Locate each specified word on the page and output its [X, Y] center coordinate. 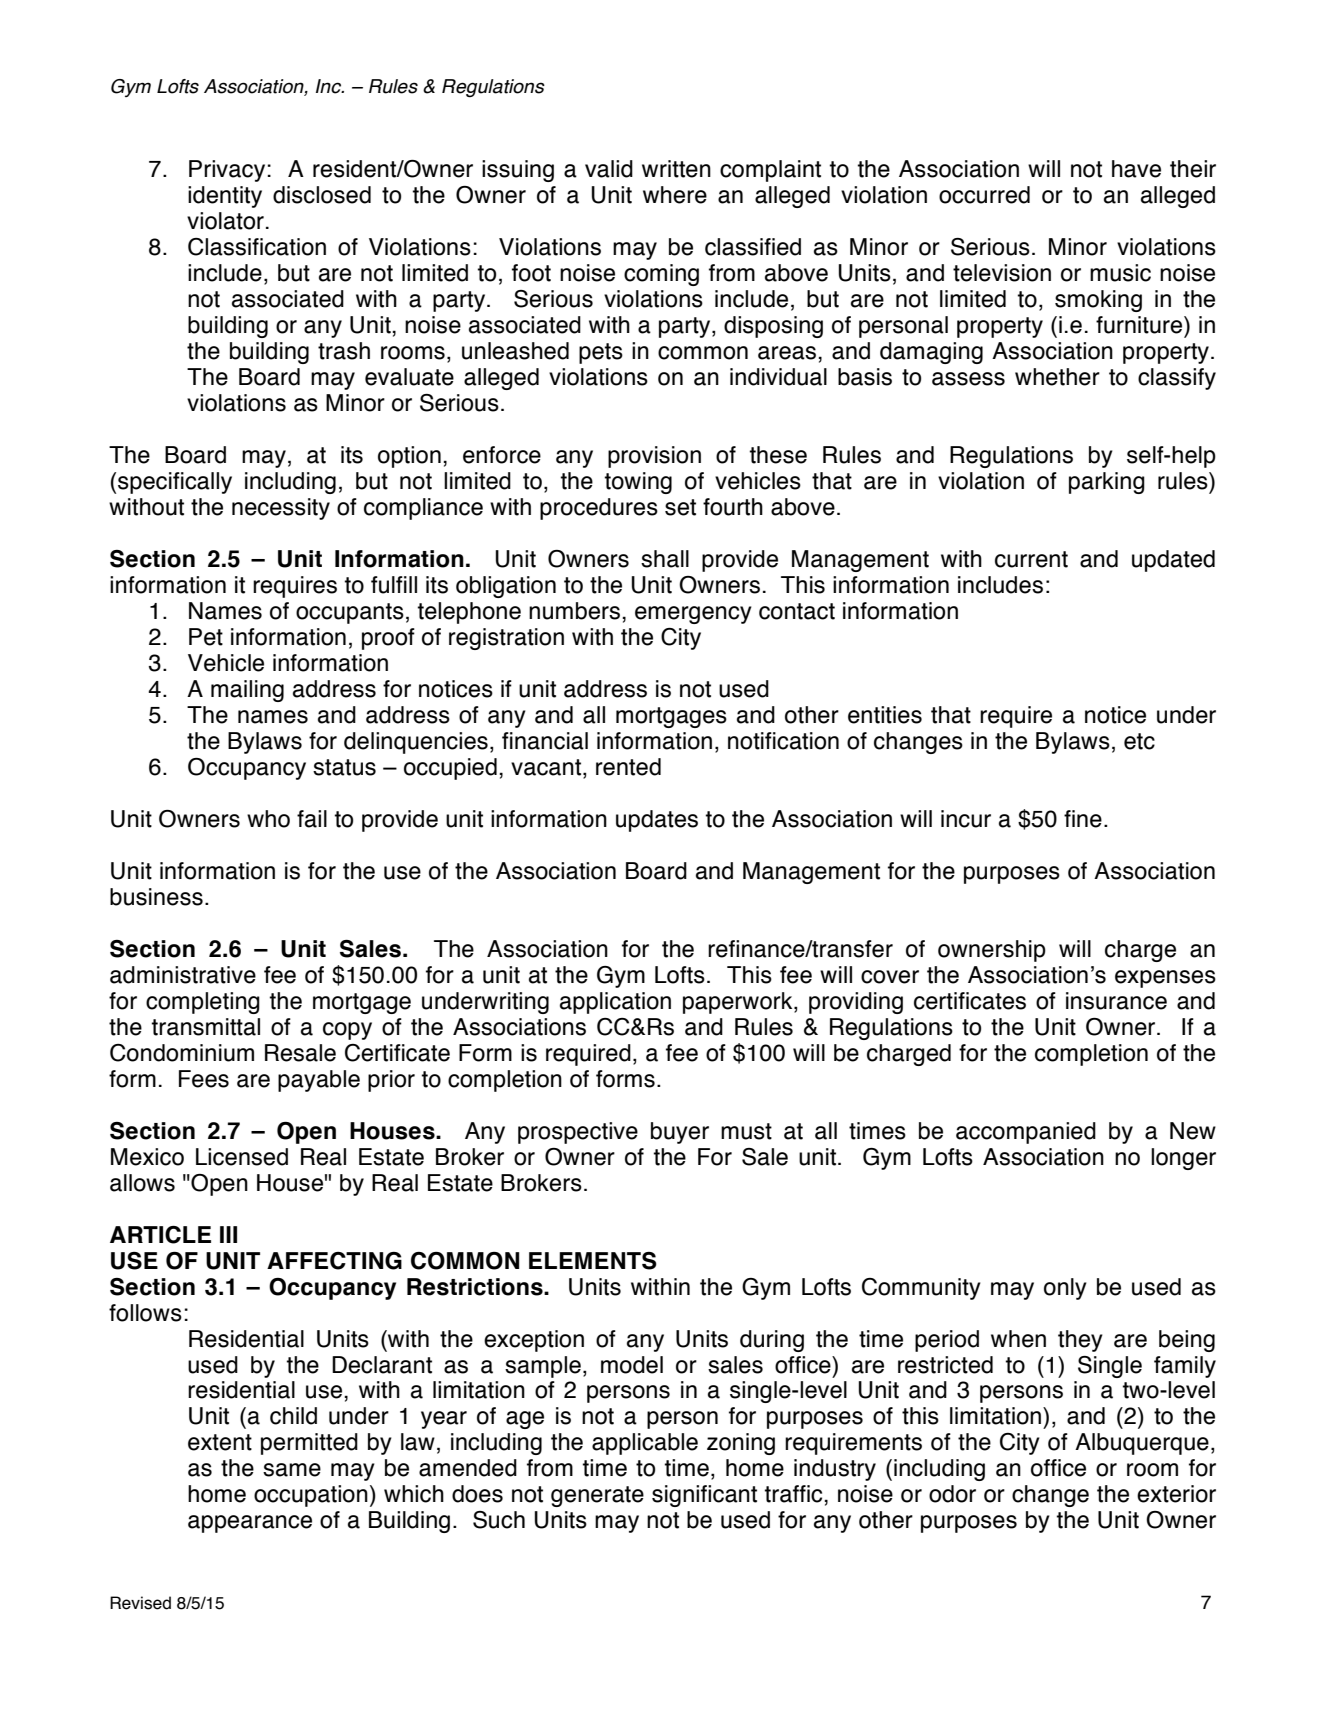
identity [225, 197]
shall [665, 559]
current [1031, 559]
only [1065, 1289]
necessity [281, 509]
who [268, 819]
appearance [250, 1524]
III [228, 1234]
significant [704, 1496]
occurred [984, 195]
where [675, 195]
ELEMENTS [593, 1261]
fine [1083, 819]
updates [657, 821]
